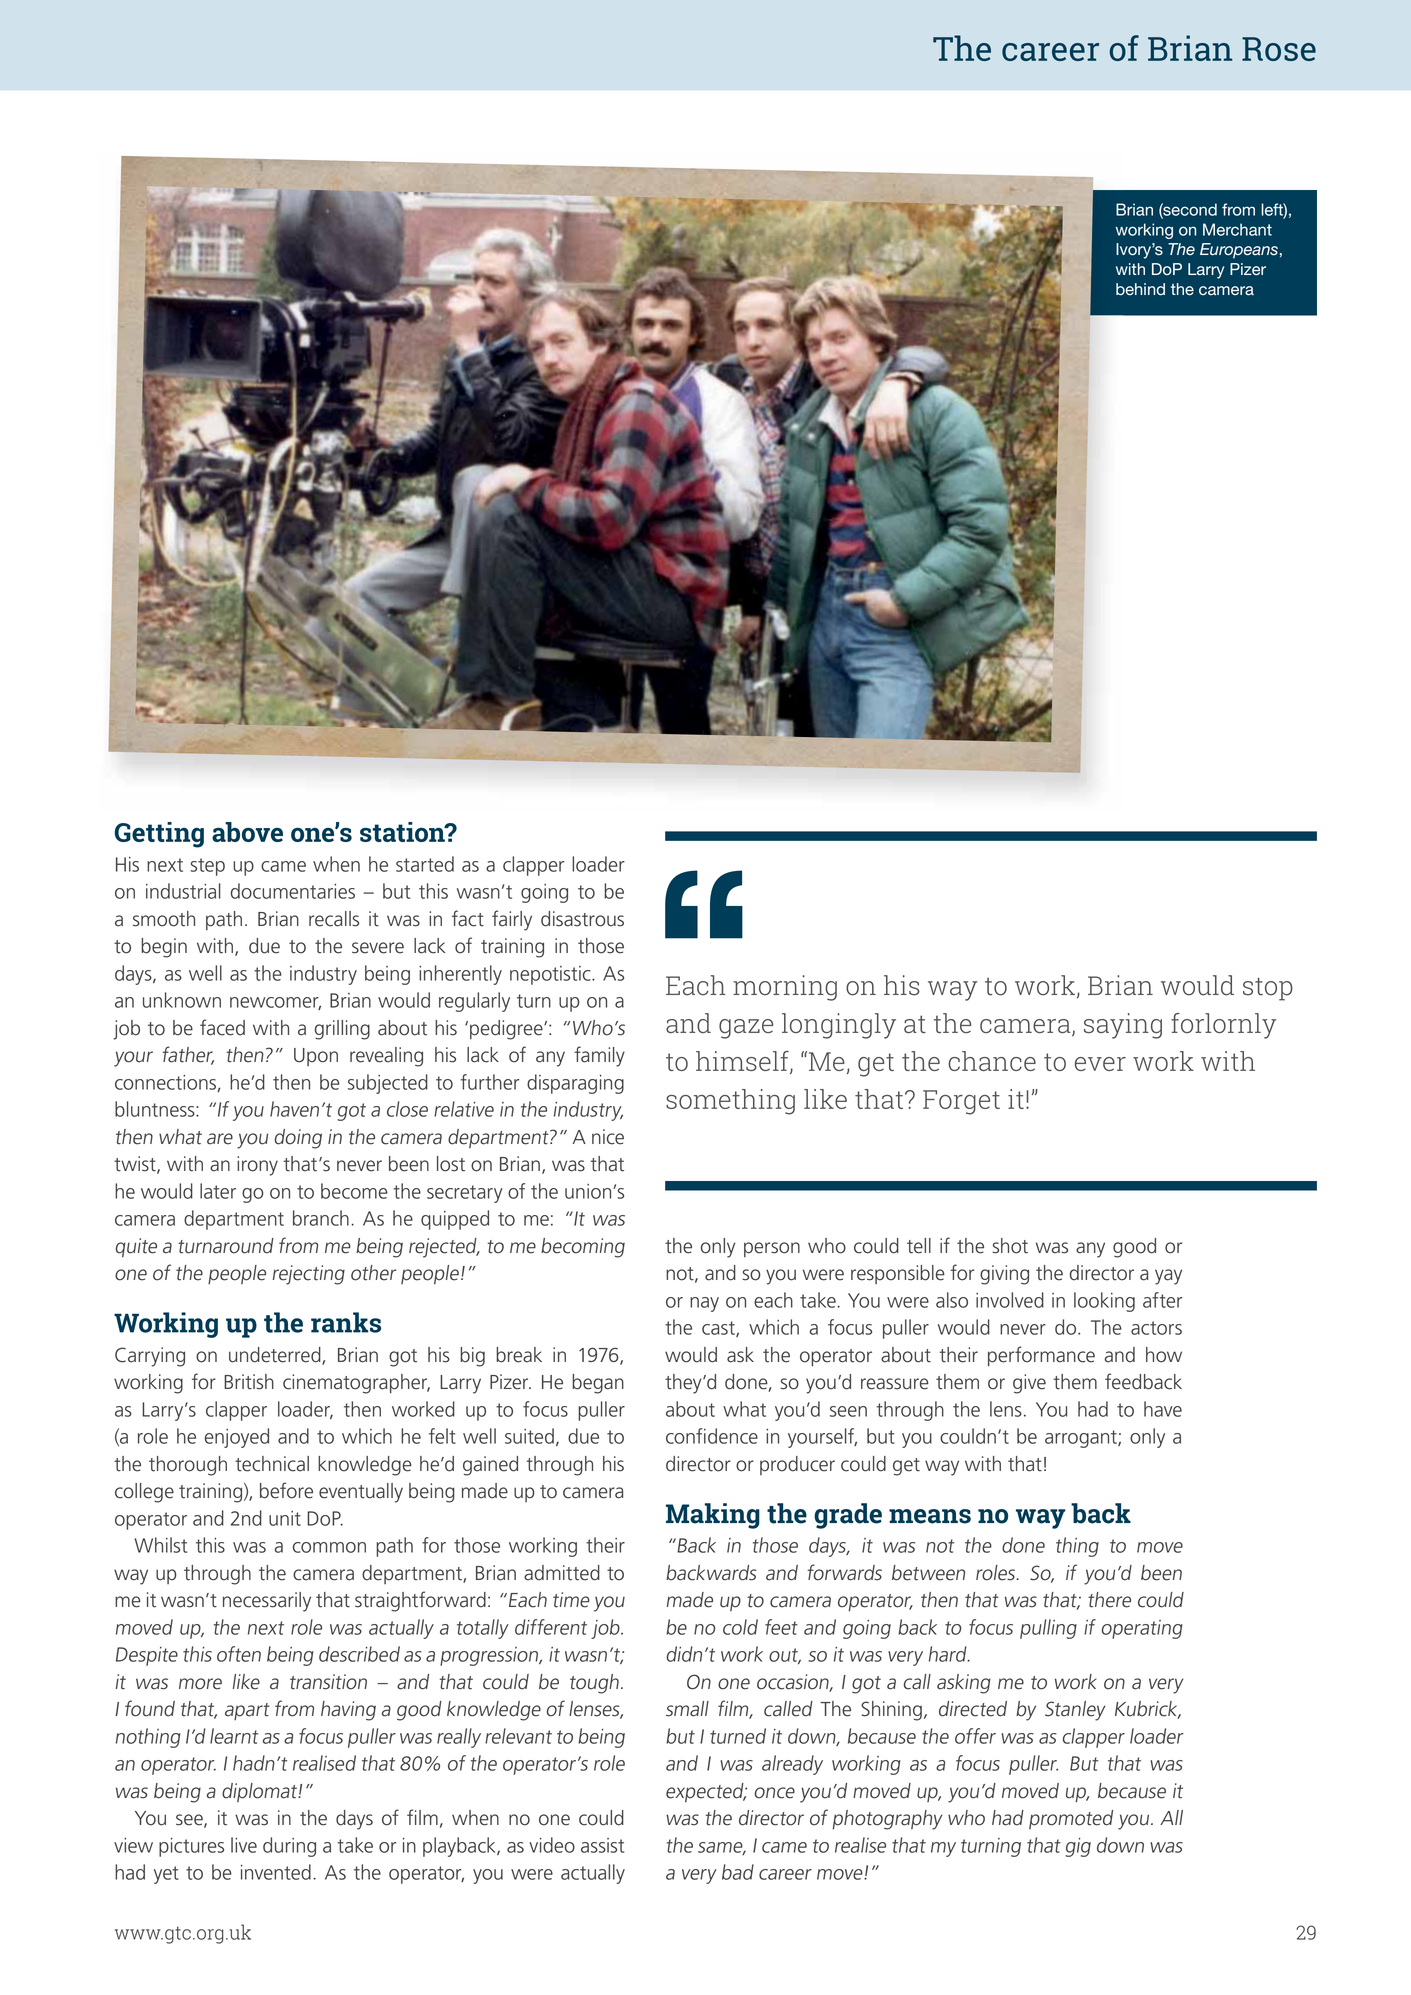 The height and width of the document is (1995, 1411). Describe the element at coordinates (719, 1329) in the document. I see `cast` at that location.
